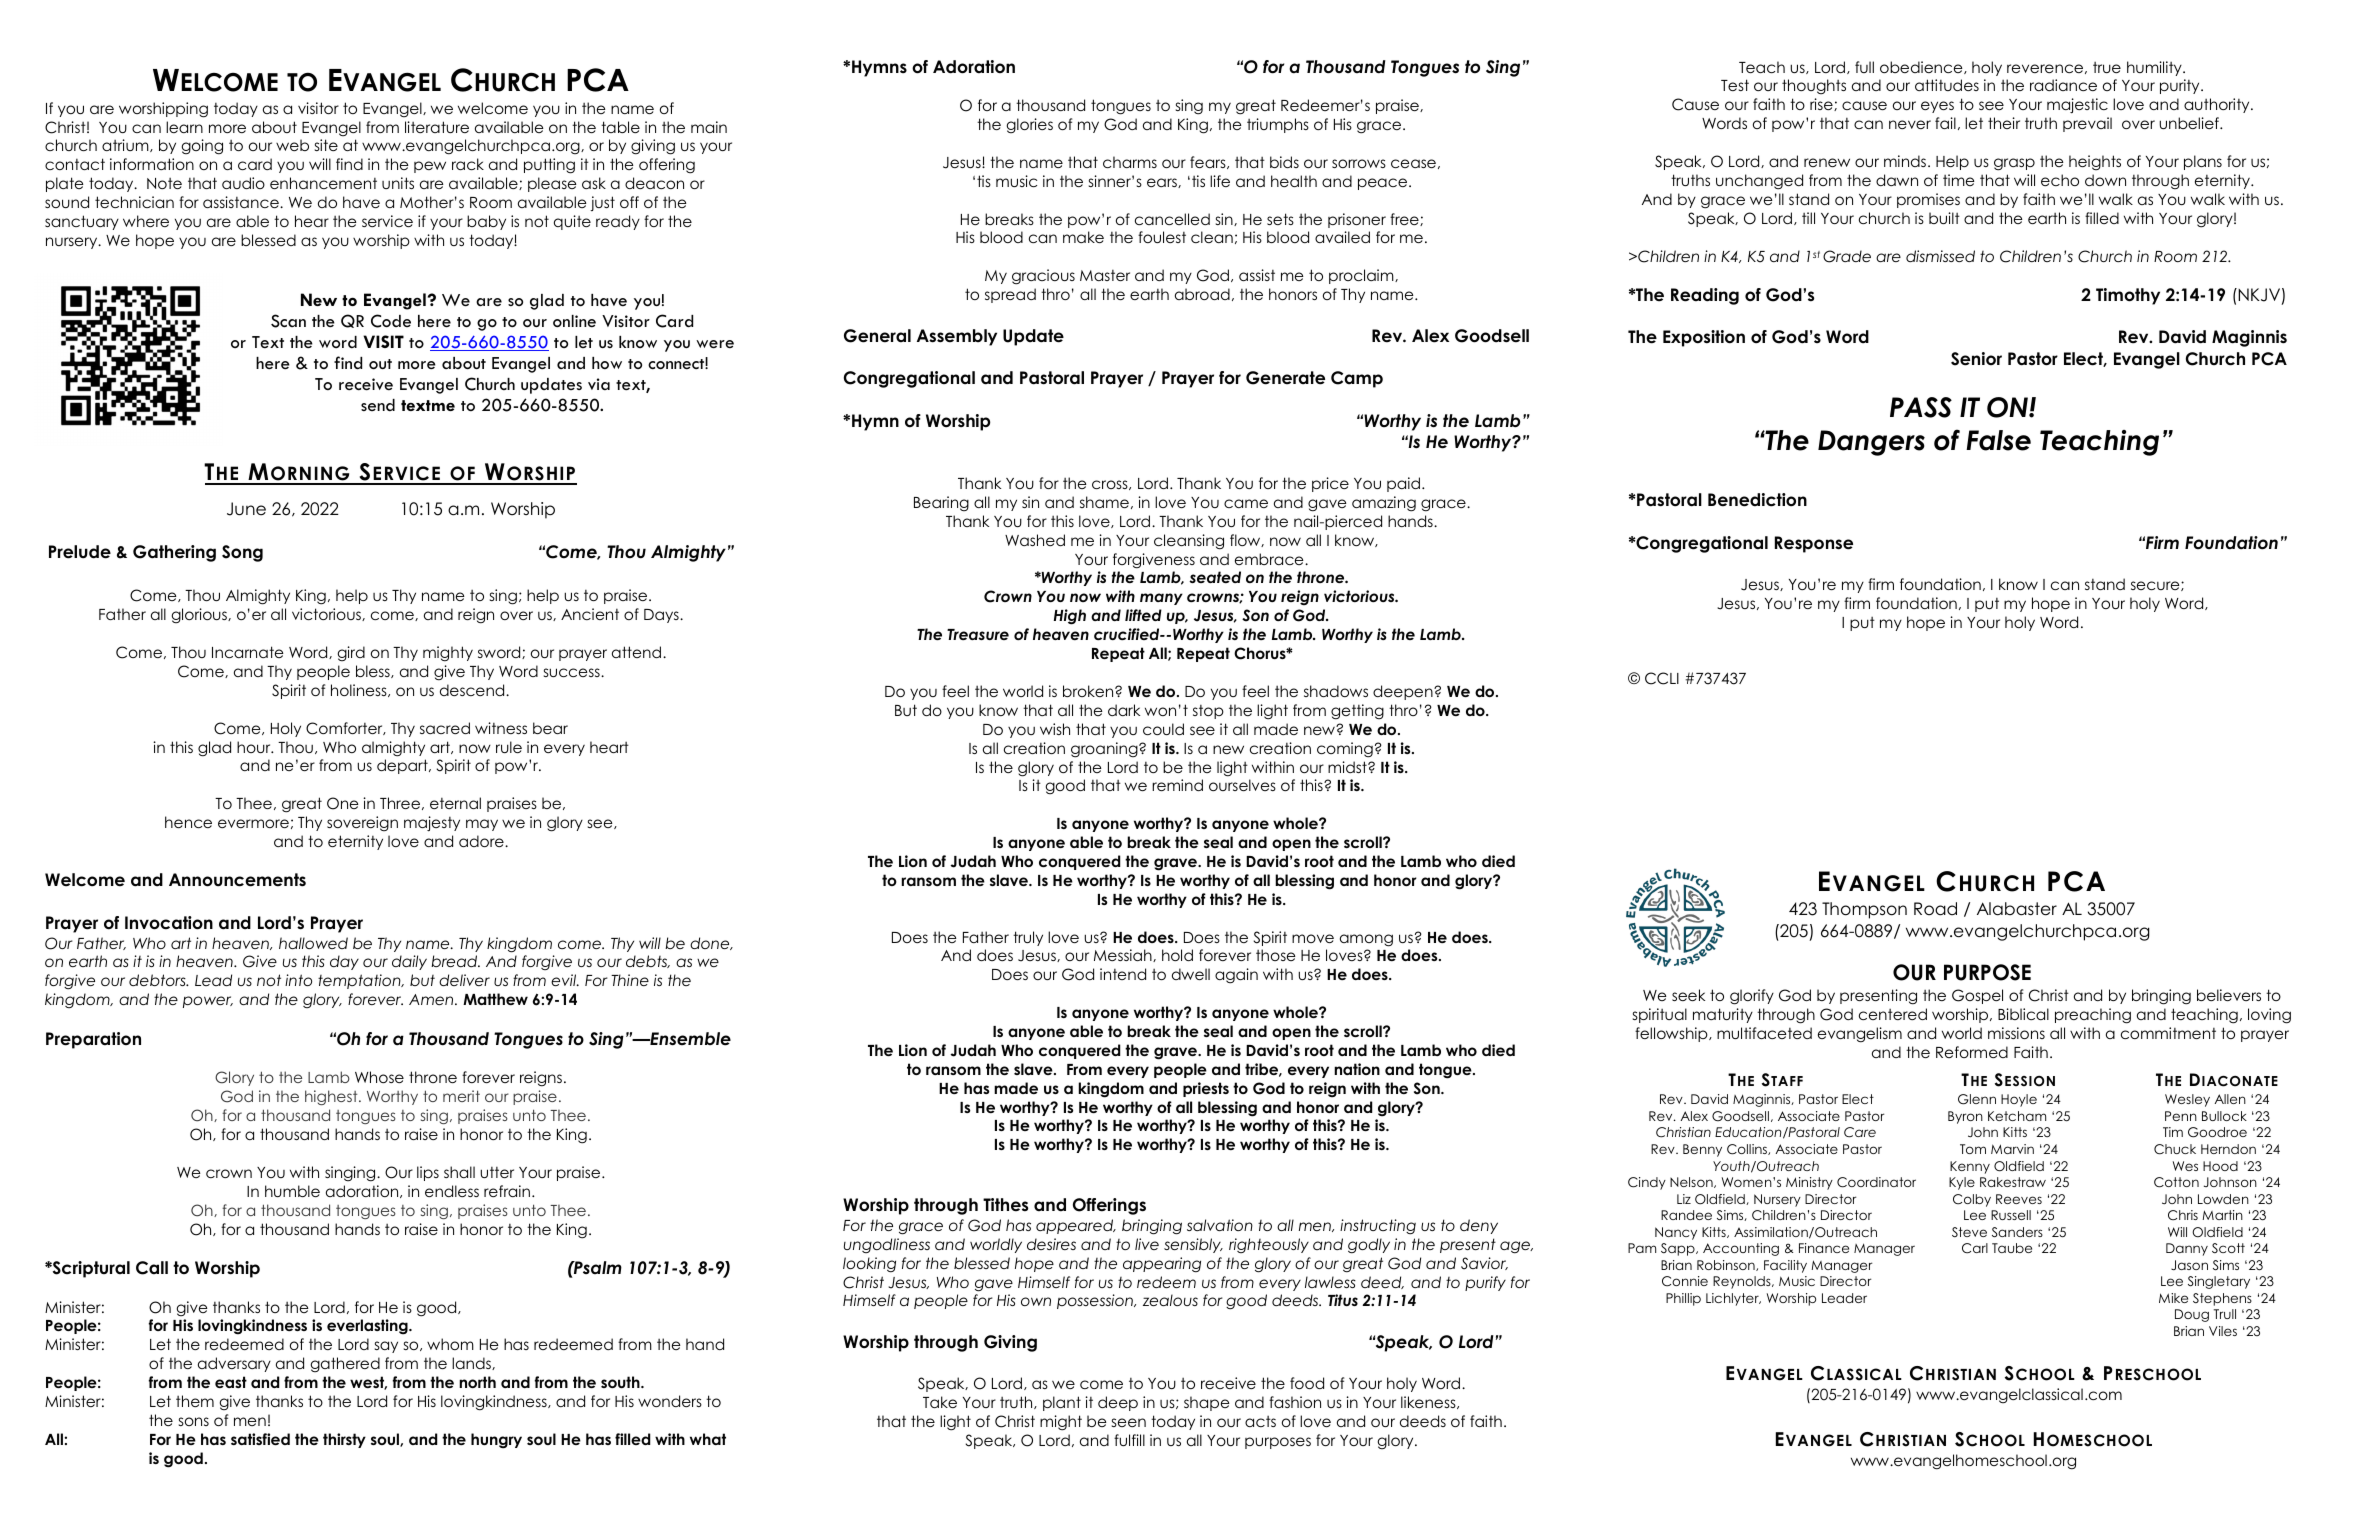 The image size is (2358, 1526). Describe the element at coordinates (1030, 125) in the image. I see `glories` at that location.
